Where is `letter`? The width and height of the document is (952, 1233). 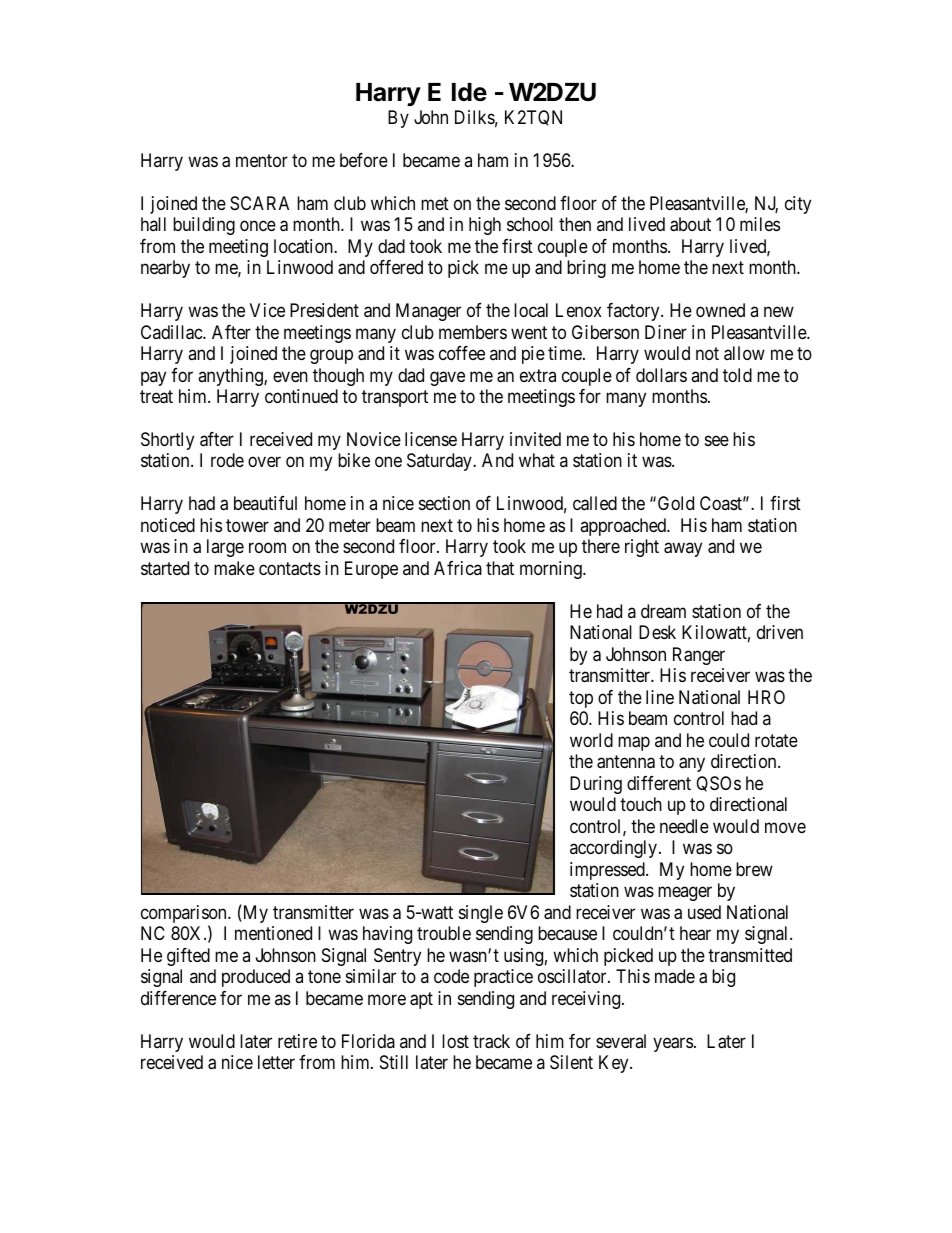 letter is located at coordinates (276, 1062).
